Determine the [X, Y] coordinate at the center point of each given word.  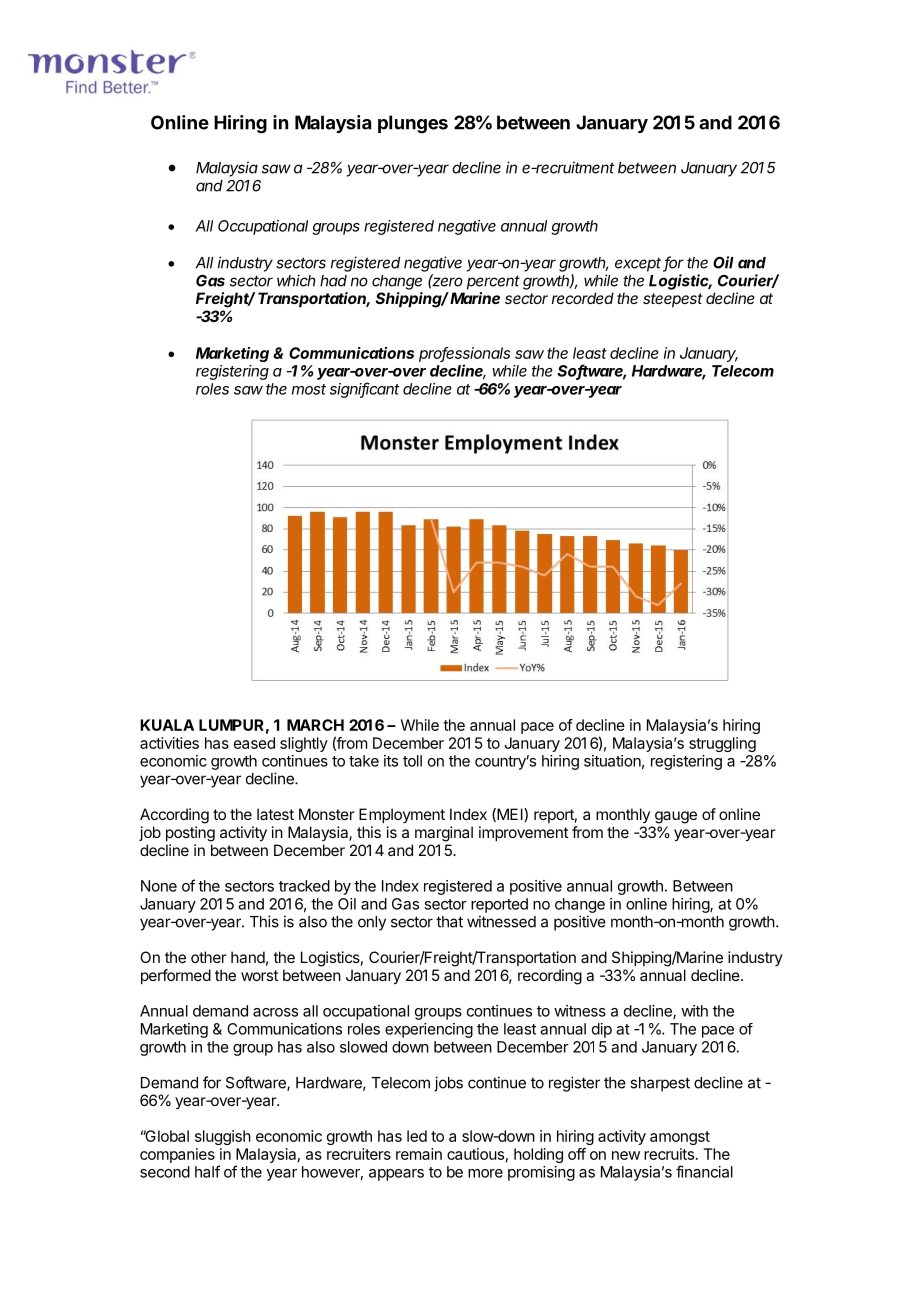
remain [419, 1154]
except [639, 264]
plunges [413, 124]
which [296, 280]
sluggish [223, 1137]
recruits [669, 1154]
